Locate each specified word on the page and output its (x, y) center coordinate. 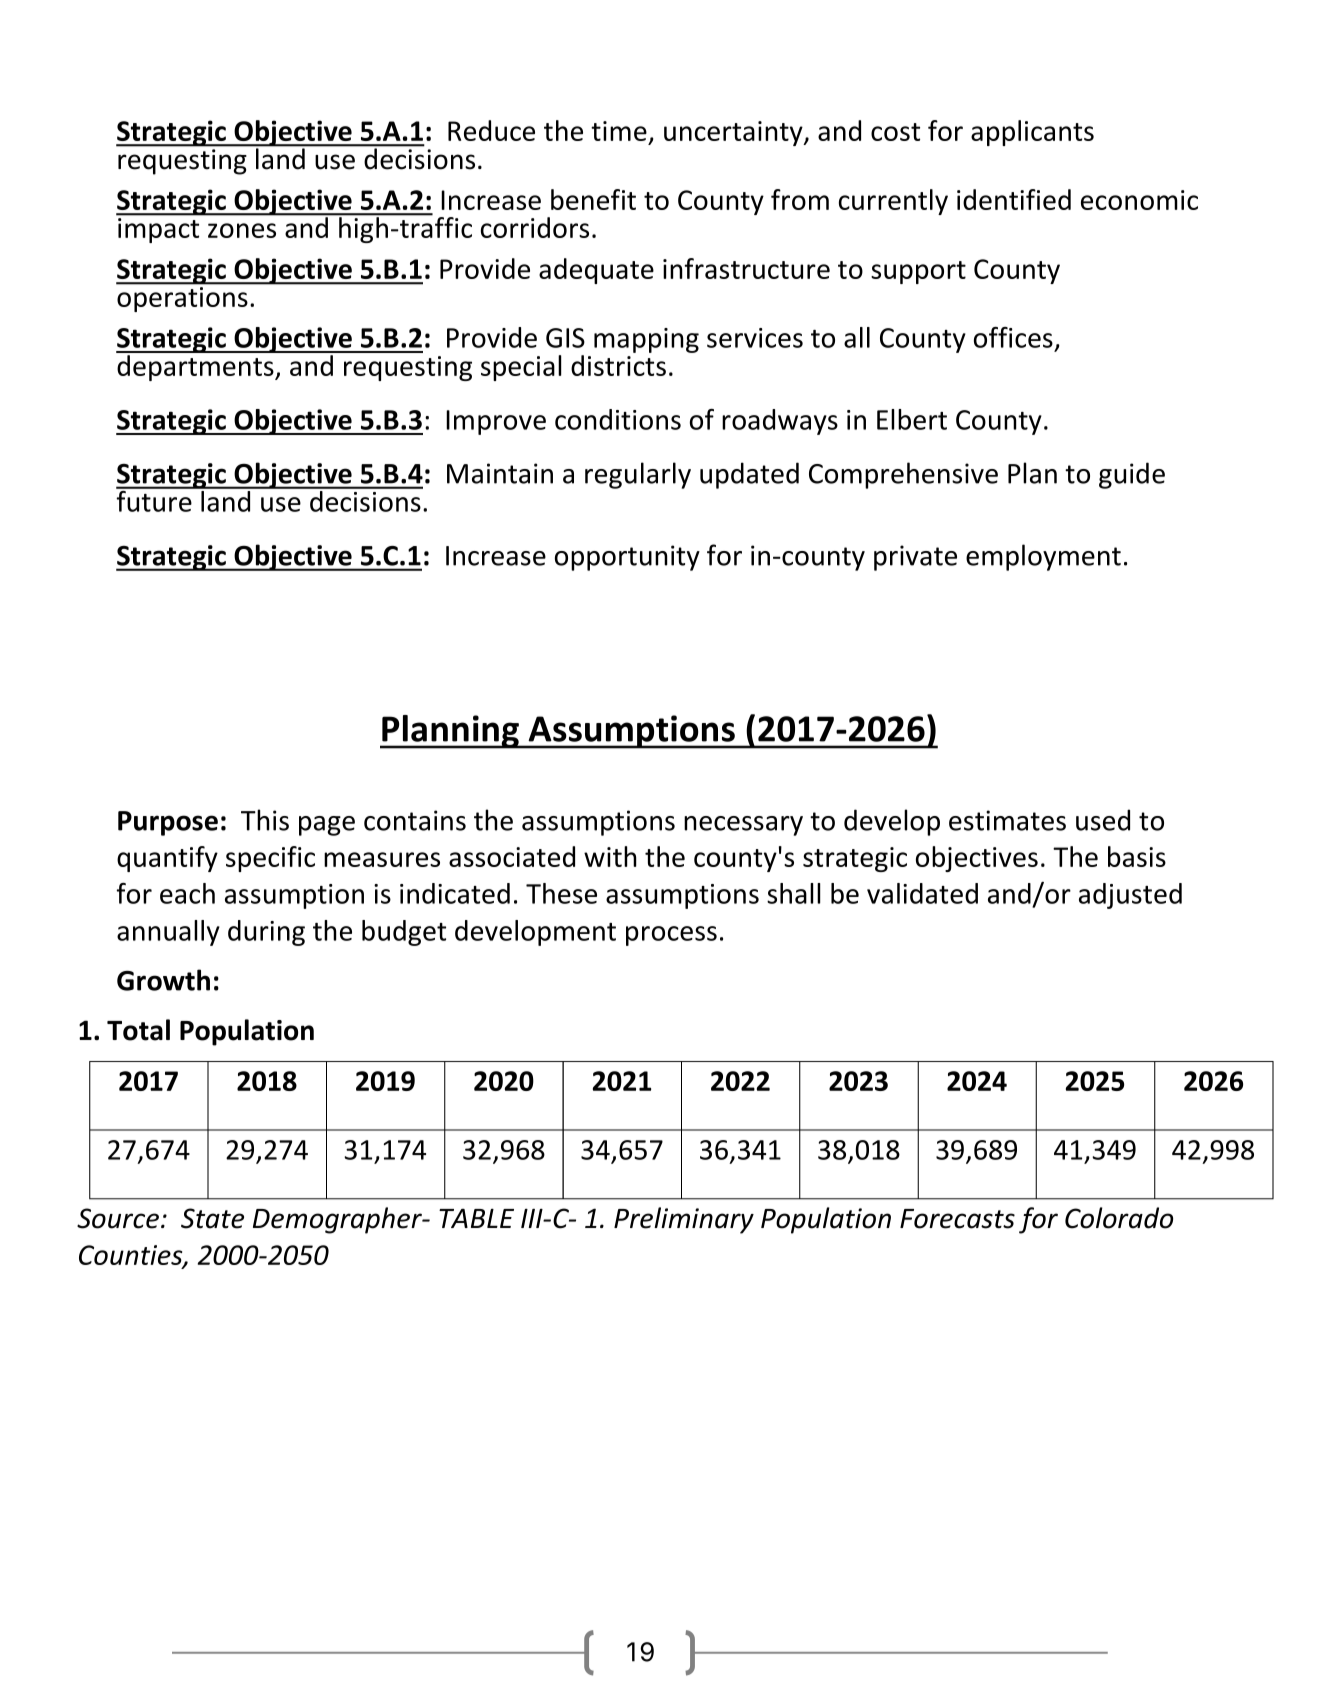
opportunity (627, 558)
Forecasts (957, 1219)
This (265, 820)
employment (1043, 557)
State (212, 1218)
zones (242, 230)
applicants (1032, 133)
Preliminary (684, 1220)
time (619, 131)
